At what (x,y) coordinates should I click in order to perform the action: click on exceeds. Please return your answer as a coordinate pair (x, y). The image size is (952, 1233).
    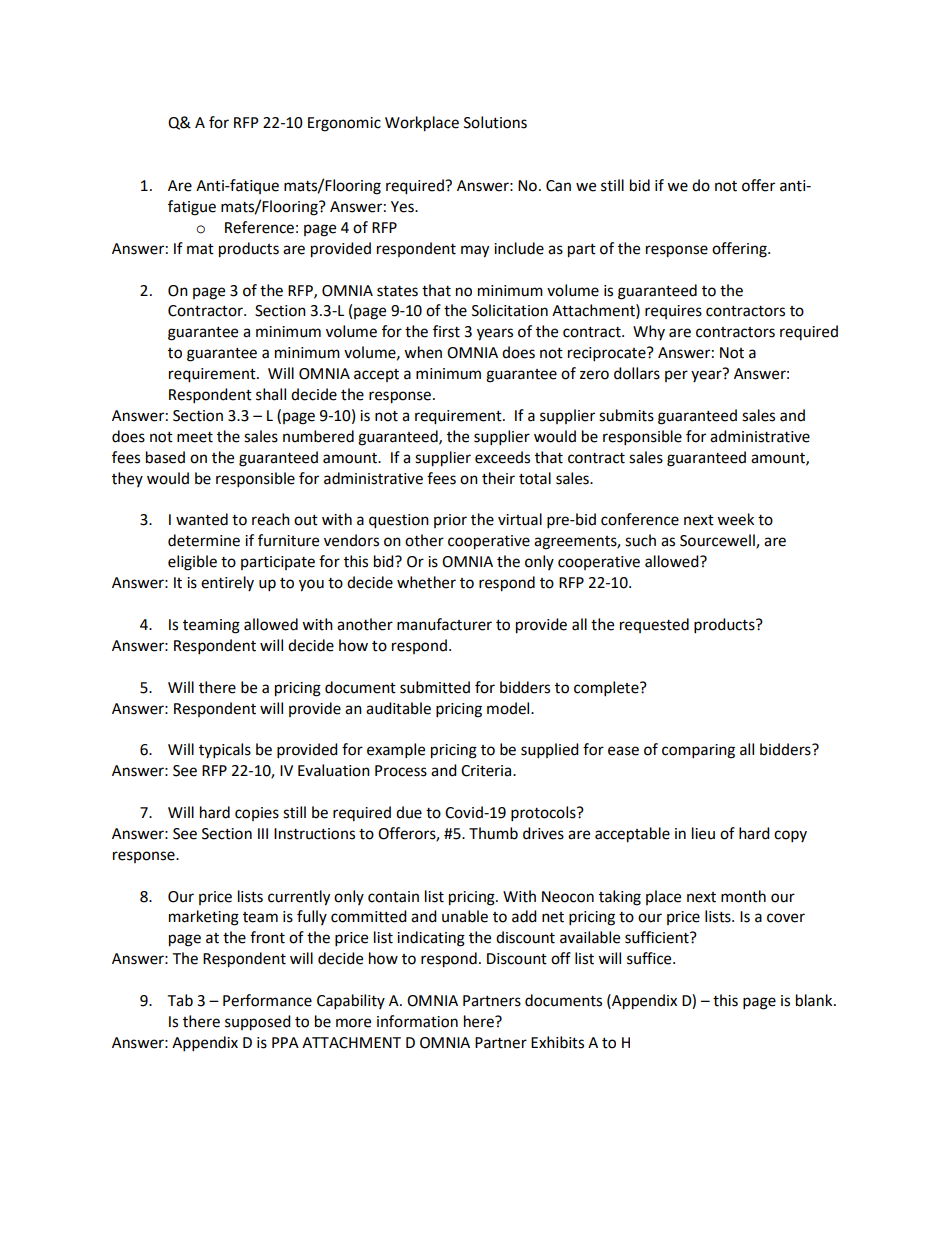
    Looking at the image, I should click on (502, 457).
